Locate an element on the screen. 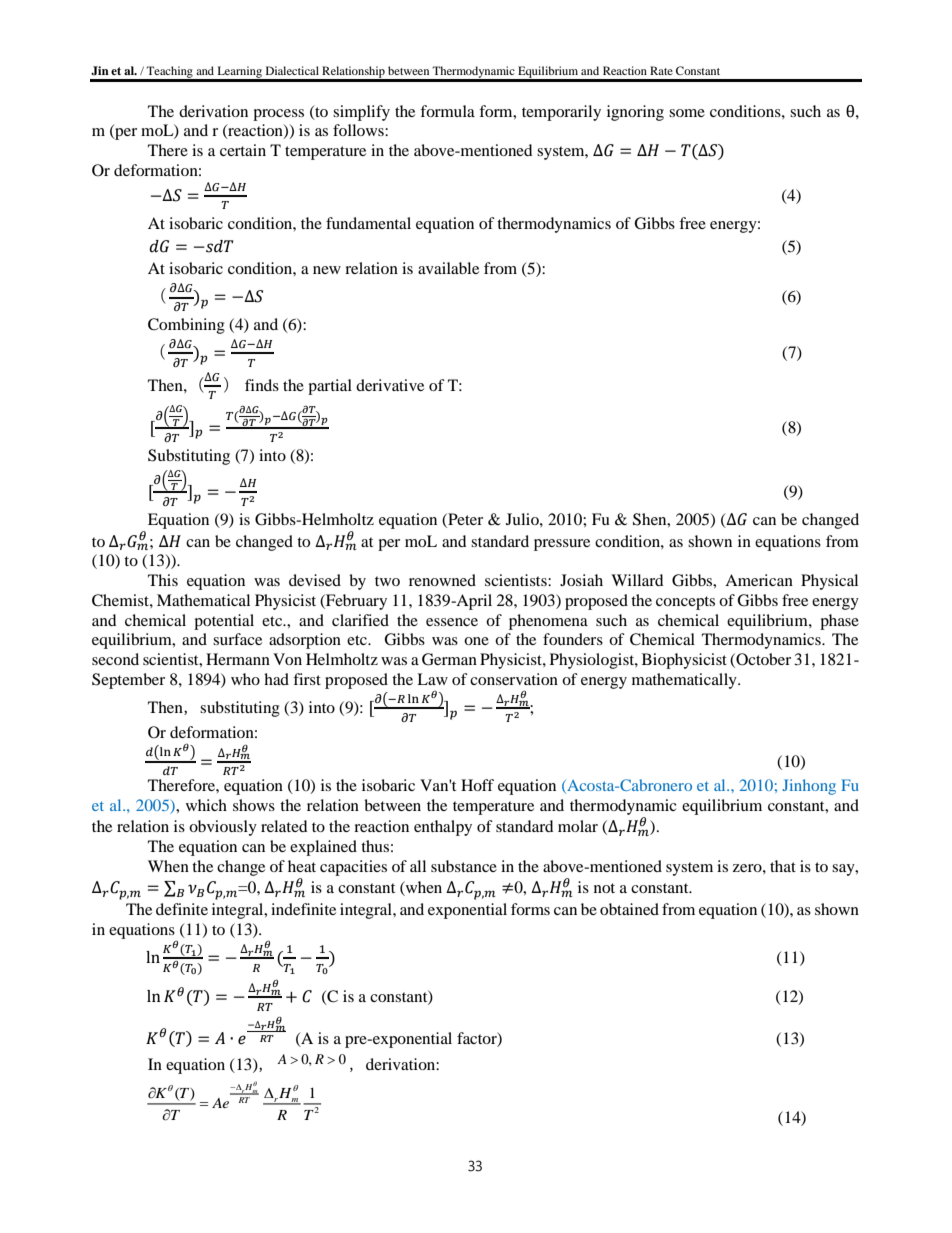  process is located at coordinates (278, 115).
